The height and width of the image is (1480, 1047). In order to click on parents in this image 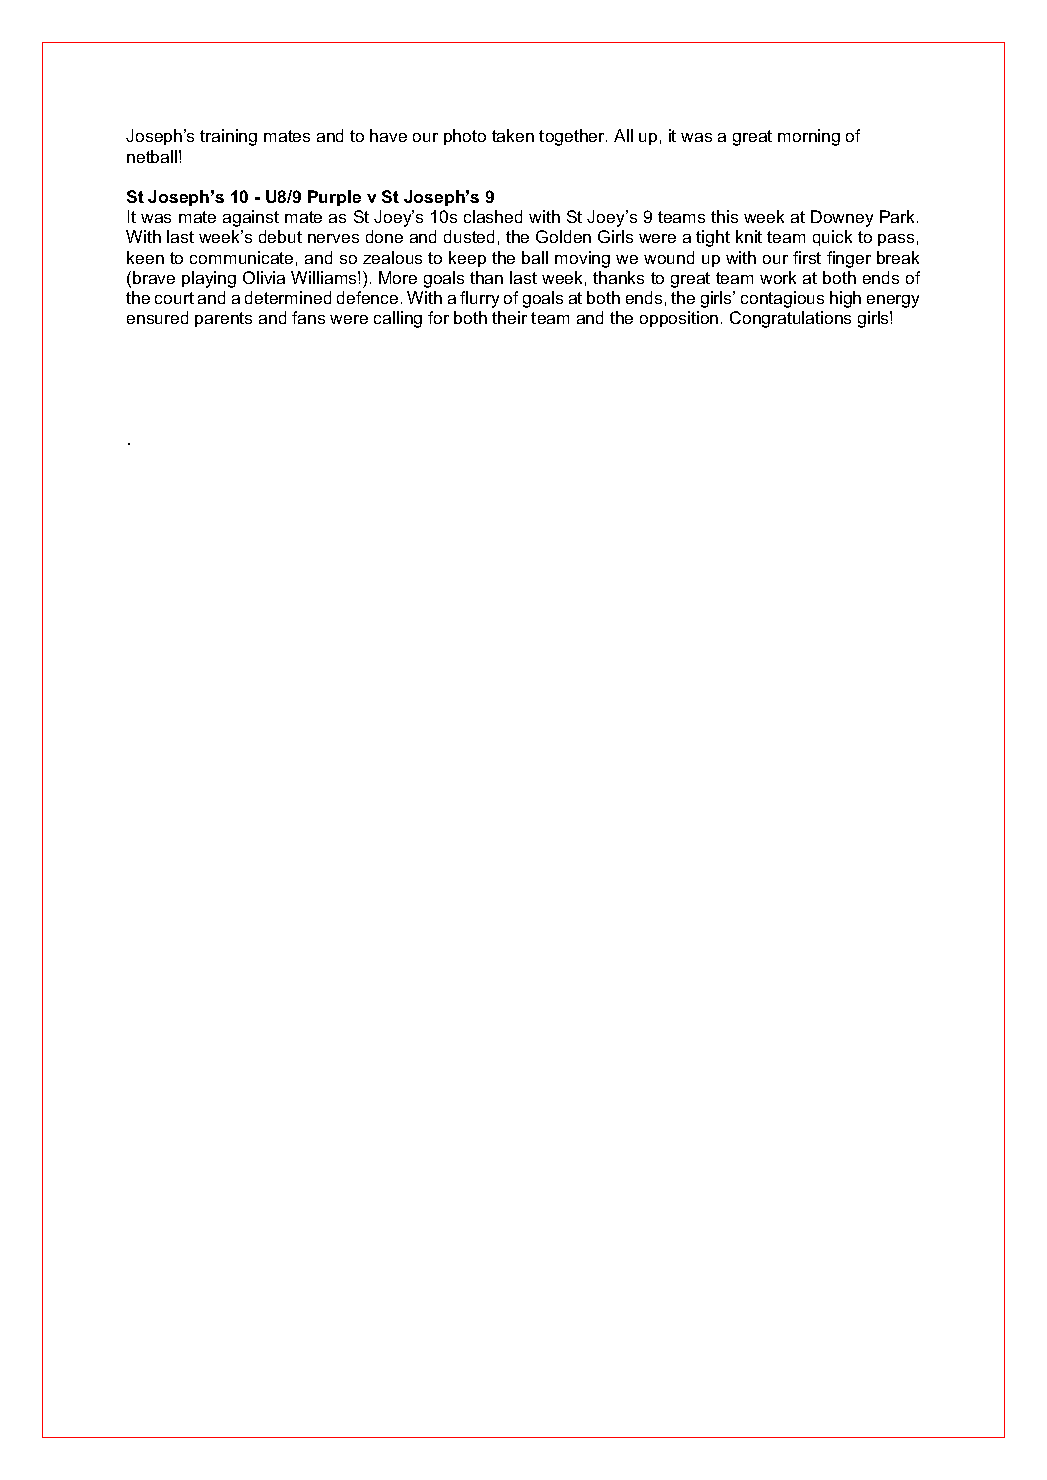, I will do `click(223, 319)`.
